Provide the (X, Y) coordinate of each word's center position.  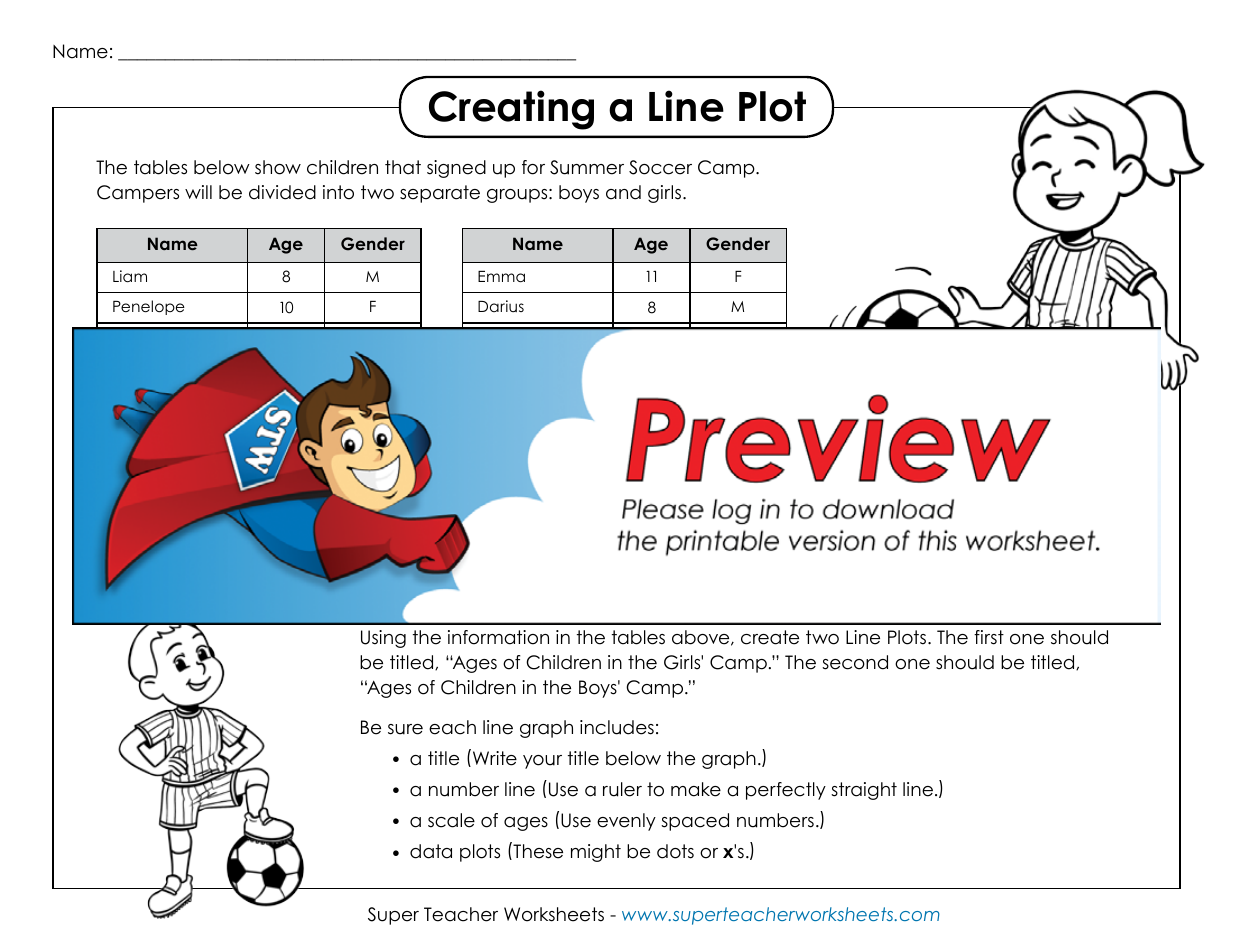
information (498, 637)
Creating (511, 110)
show (278, 167)
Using (383, 639)
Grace (138, 428)
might (596, 853)
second (855, 662)
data (431, 851)
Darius (501, 306)
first (989, 637)
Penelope (149, 307)
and (623, 192)
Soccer (660, 167)
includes (617, 727)
